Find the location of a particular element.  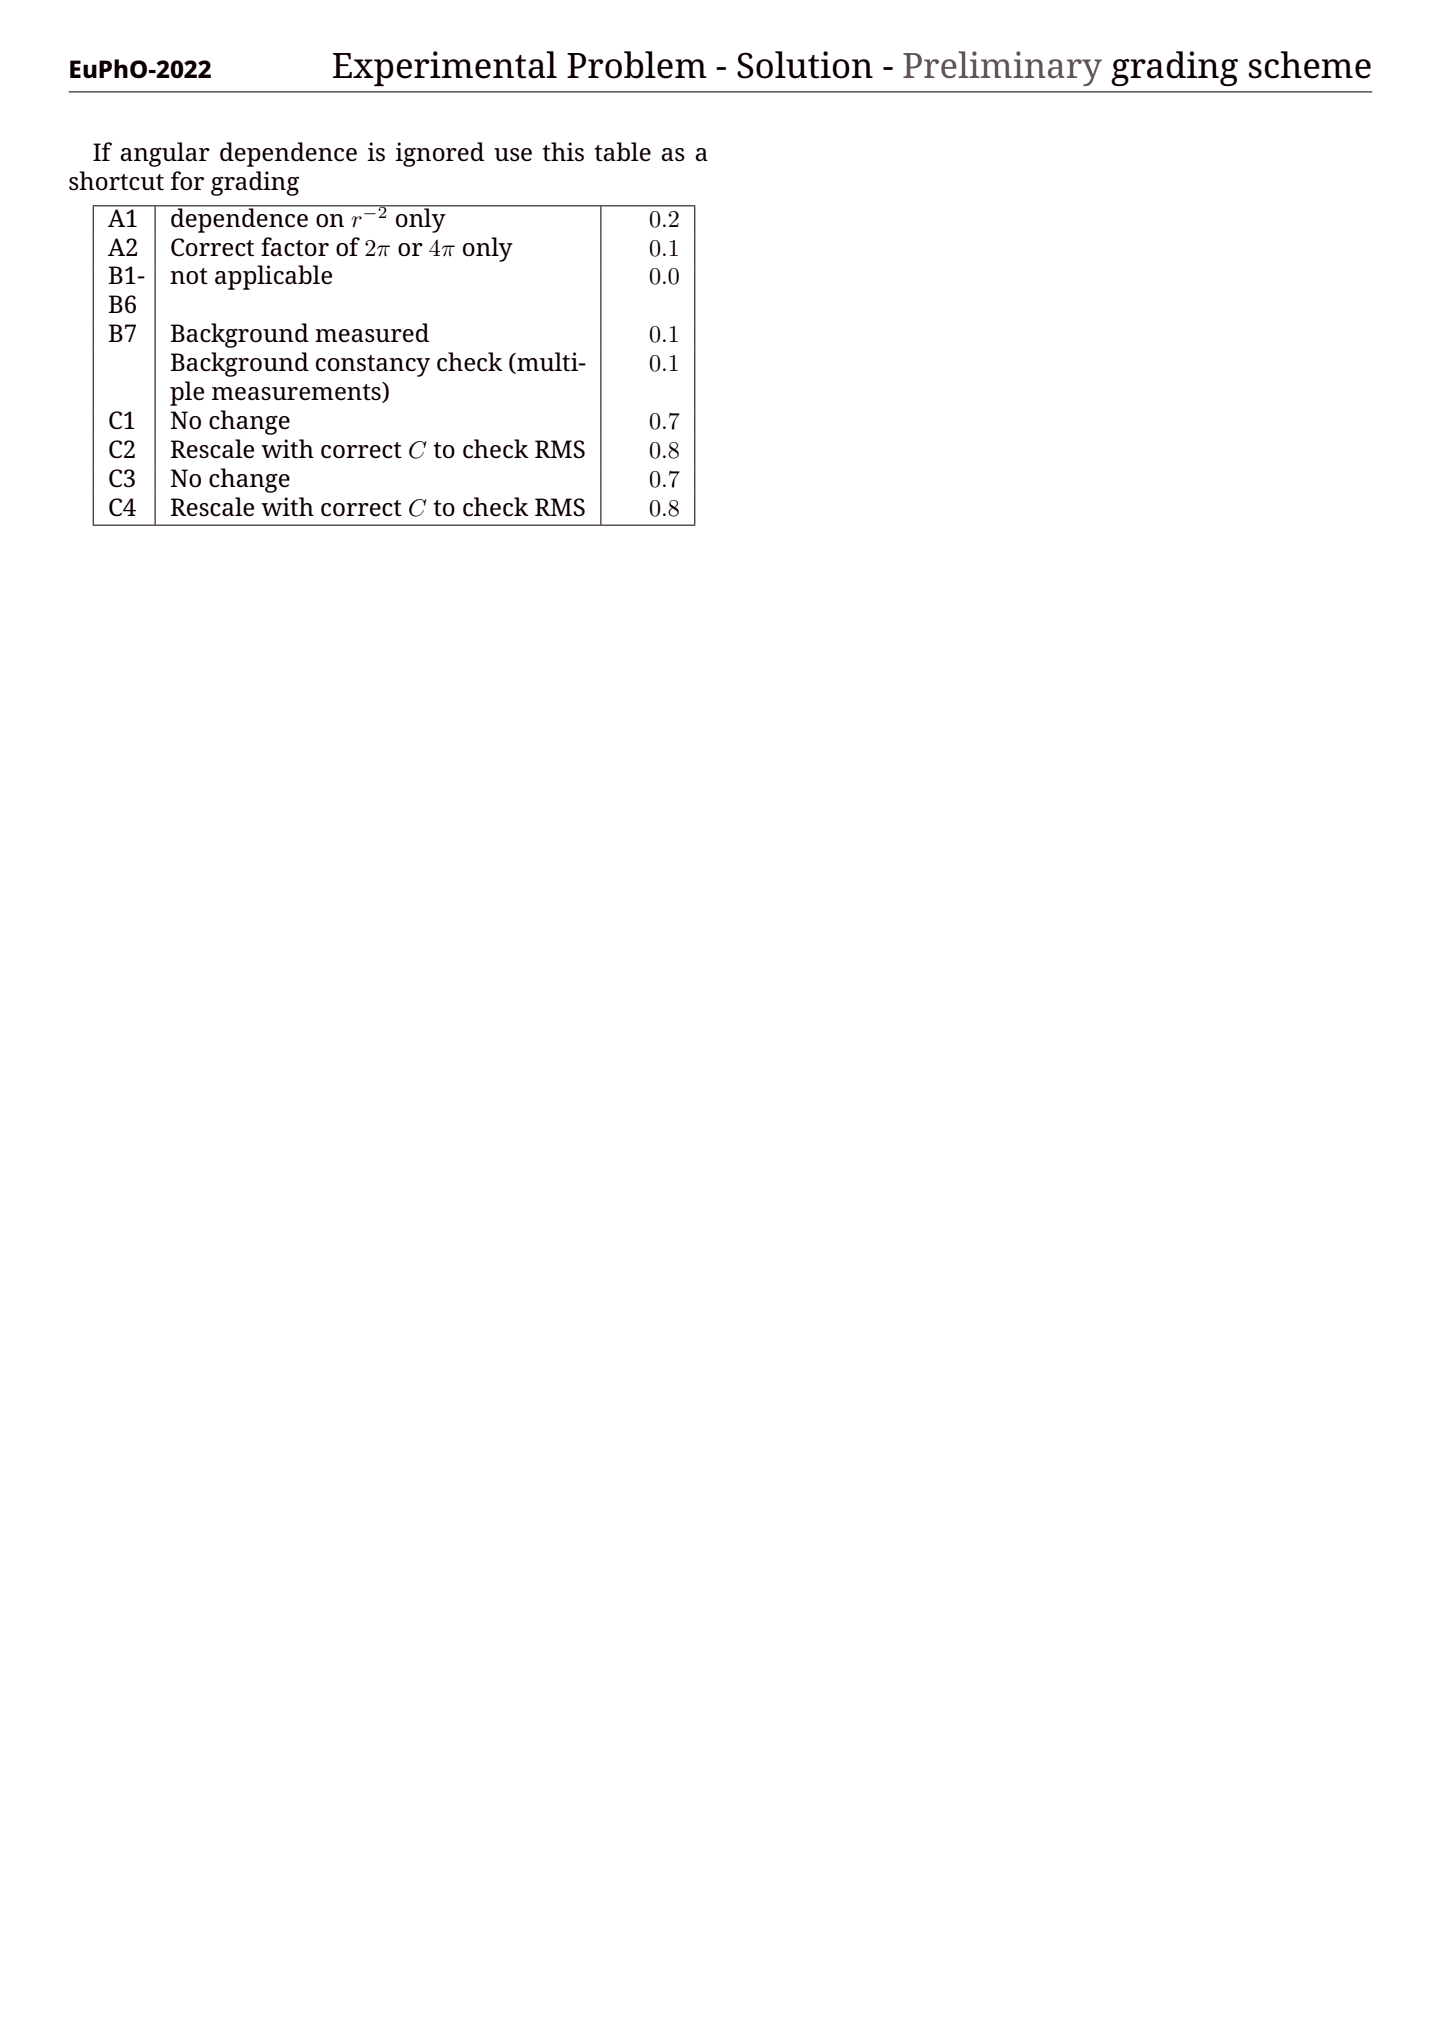

constancy is located at coordinates (373, 366).
